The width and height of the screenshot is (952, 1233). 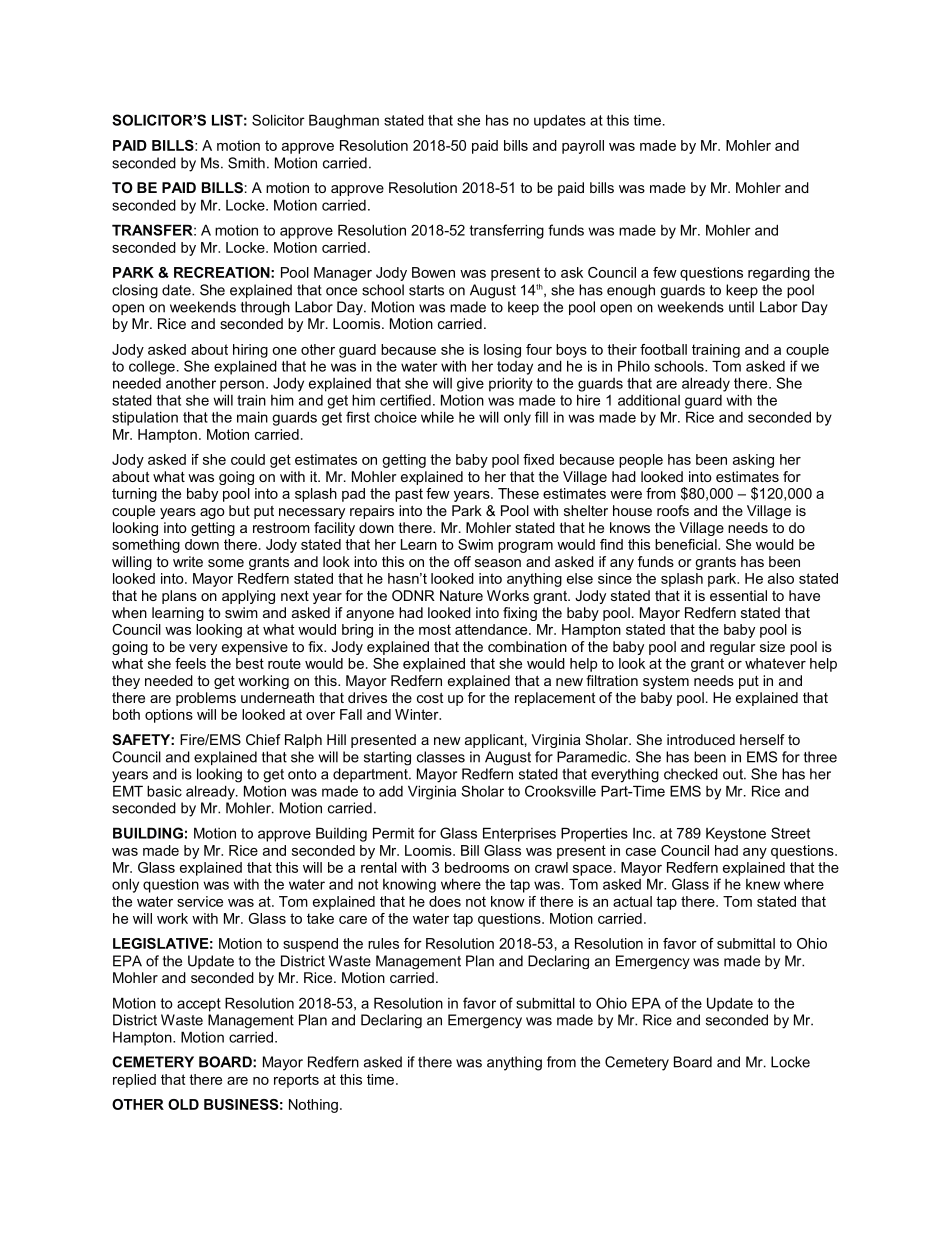 What do you see at coordinates (248, 459) in the screenshot?
I see `could` at bounding box center [248, 459].
